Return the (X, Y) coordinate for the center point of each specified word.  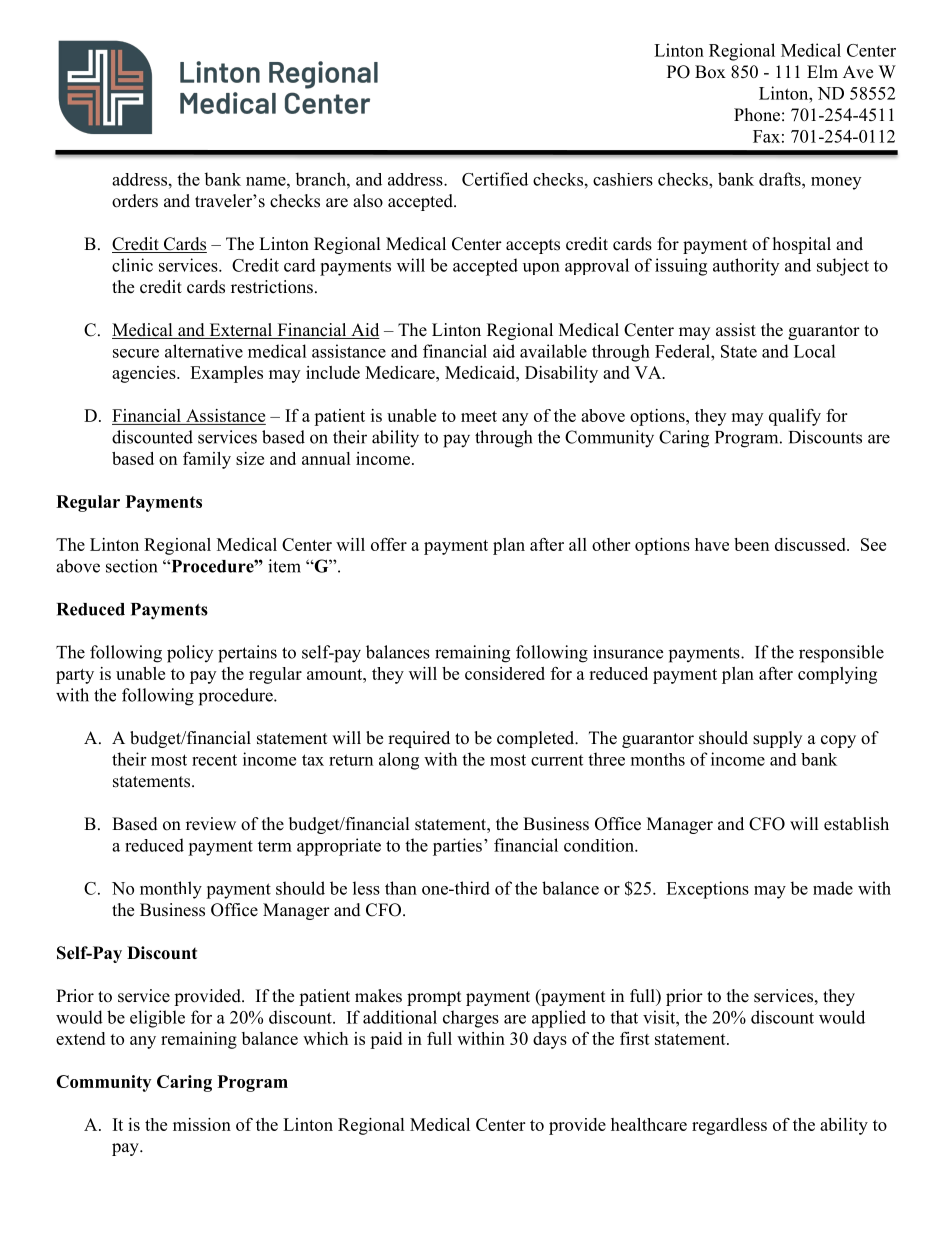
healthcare (649, 1124)
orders (135, 201)
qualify (795, 417)
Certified (495, 179)
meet (479, 416)
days (550, 1040)
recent (214, 760)
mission (202, 1124)
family (207, 460)
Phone (757, 115)
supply (777, 739)
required (419, 739)
